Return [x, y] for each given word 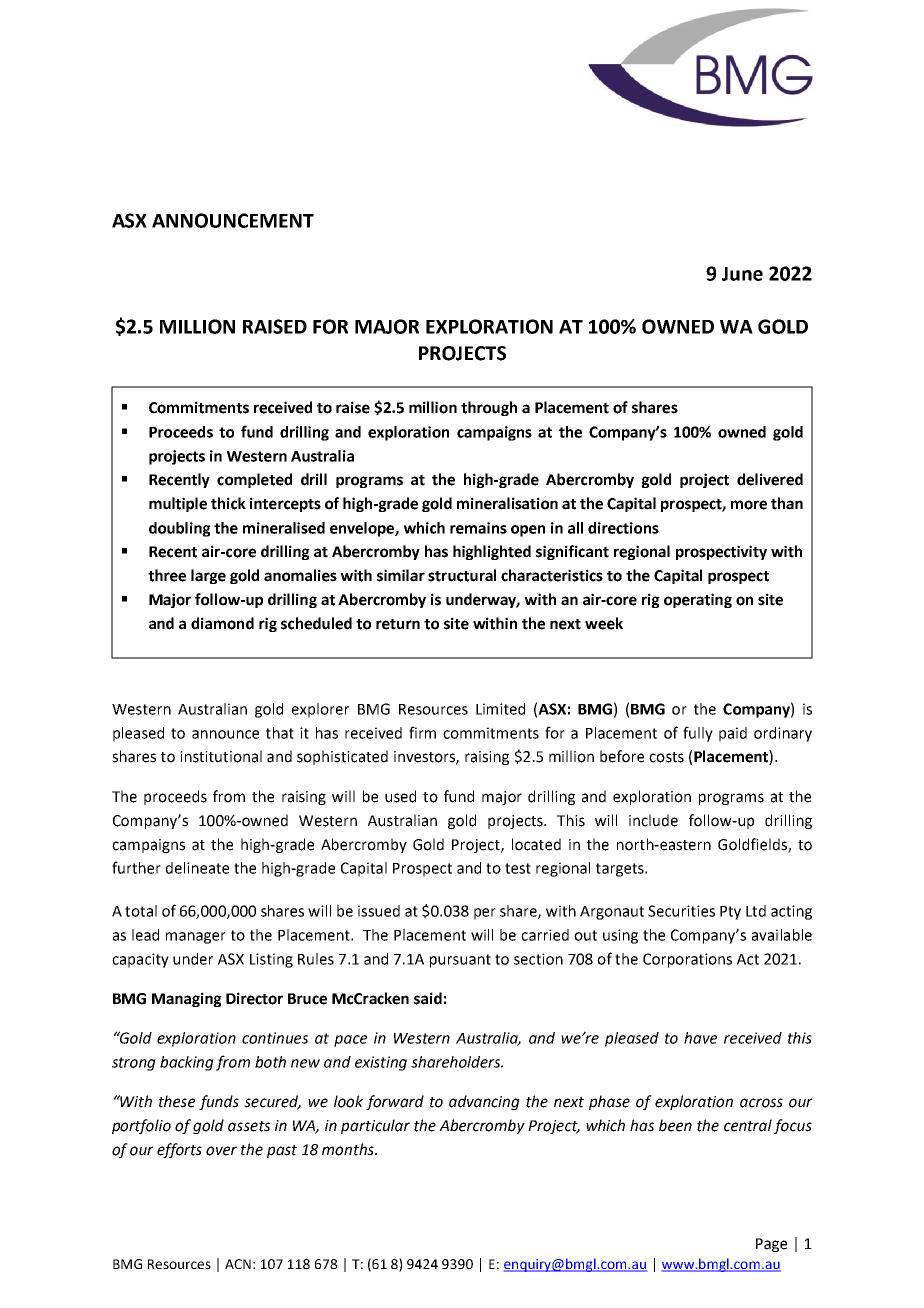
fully [698, 734]
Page [771, 1245]
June [742, 274]
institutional [221, 756]
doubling [180, 529]
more [749, 505]
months [349, 1149]
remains [478, 528]
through [489, 408]
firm [422, 732]
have [700, 1038]
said [428, 998]
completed [254, 480]
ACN [238, 1264]
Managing [187, 999]
